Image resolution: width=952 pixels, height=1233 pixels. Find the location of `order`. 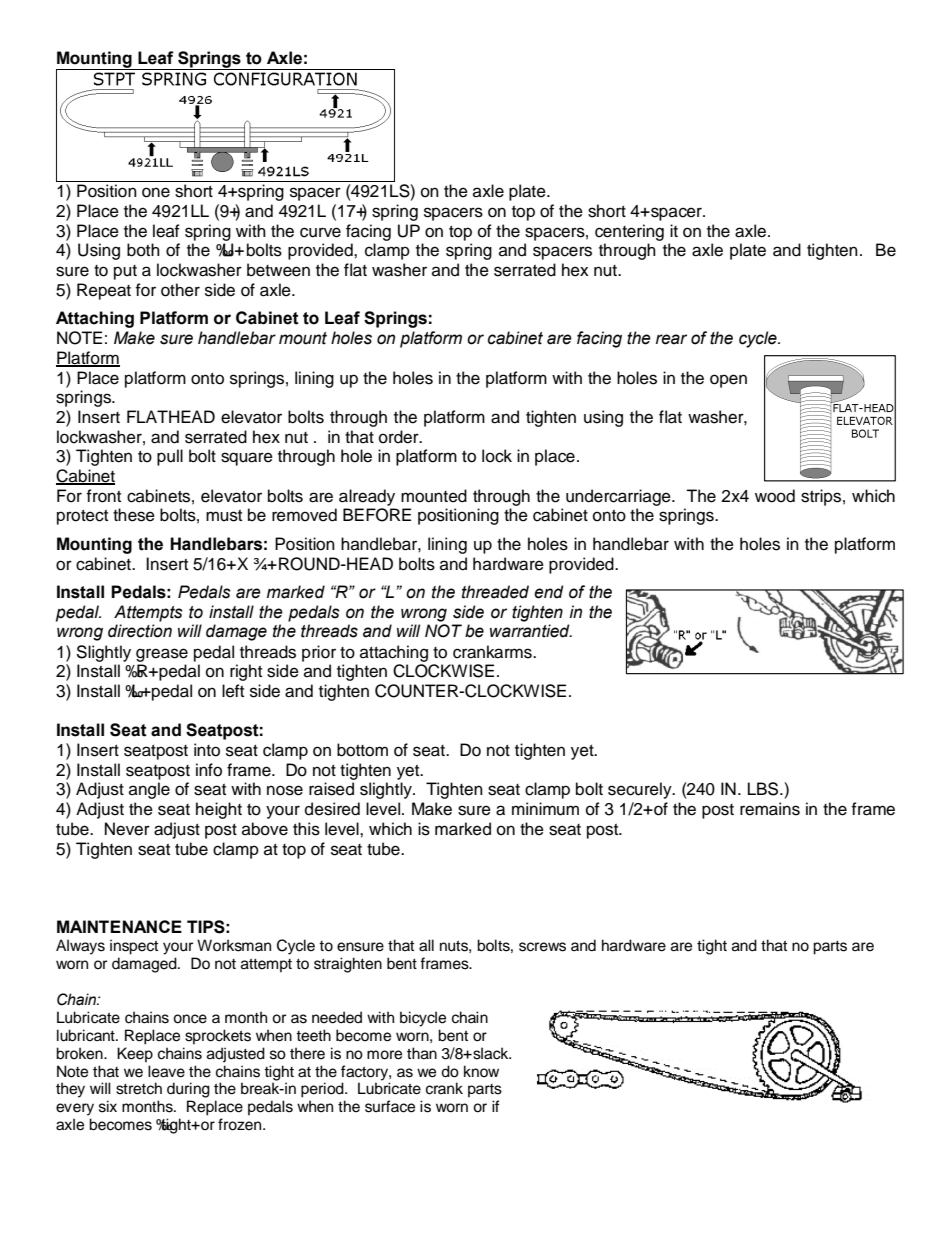

order is located at coordinates (400, 437).
